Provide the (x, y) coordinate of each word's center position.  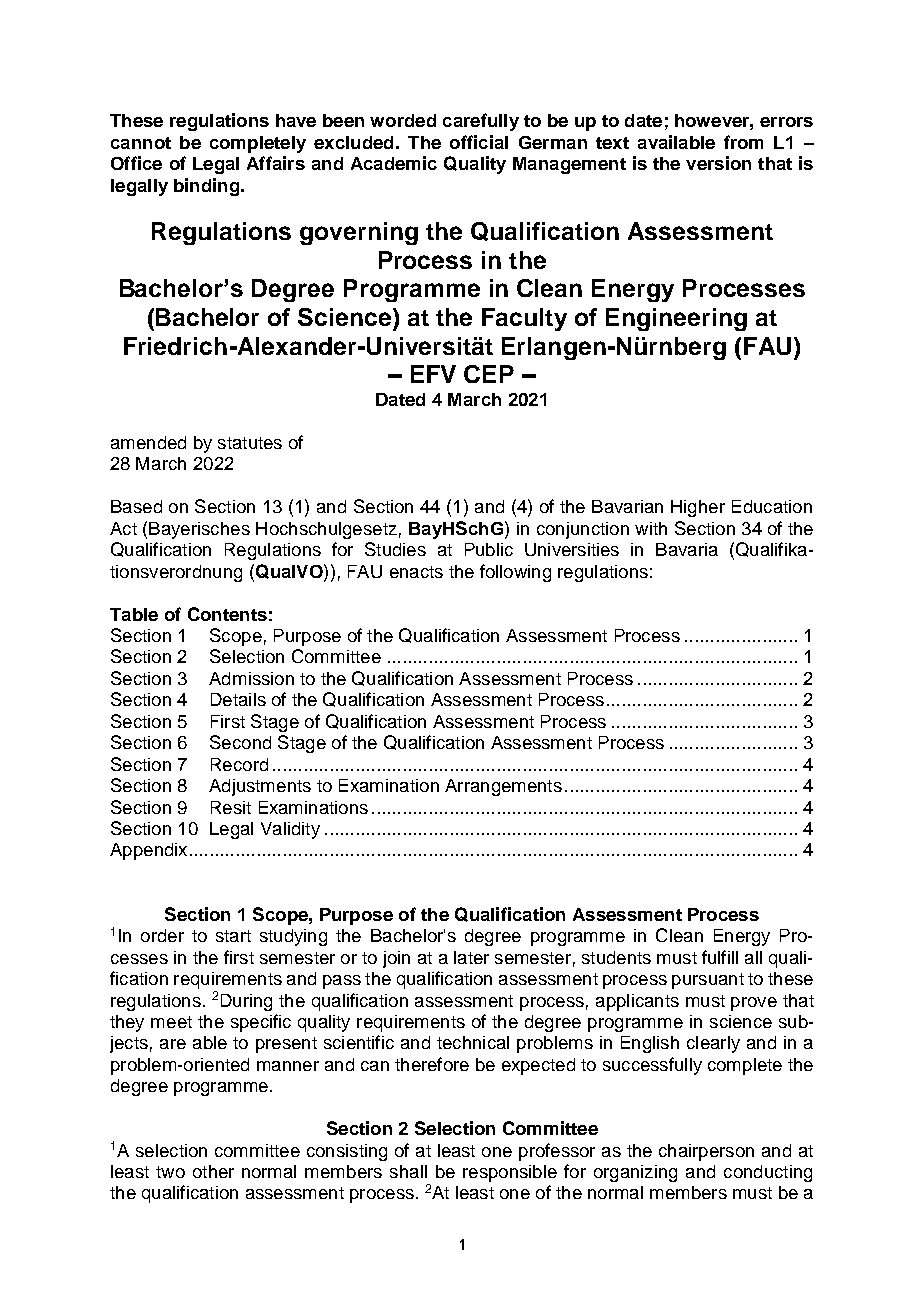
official (479, 142)
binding (206, 187)
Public (489, 549)
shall (408, 1171)
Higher (698, 508)
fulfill (720, 957)
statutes (250, 443)
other (213, 1171)
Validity (290, 830)
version (718, 163)
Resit (231, 807)
